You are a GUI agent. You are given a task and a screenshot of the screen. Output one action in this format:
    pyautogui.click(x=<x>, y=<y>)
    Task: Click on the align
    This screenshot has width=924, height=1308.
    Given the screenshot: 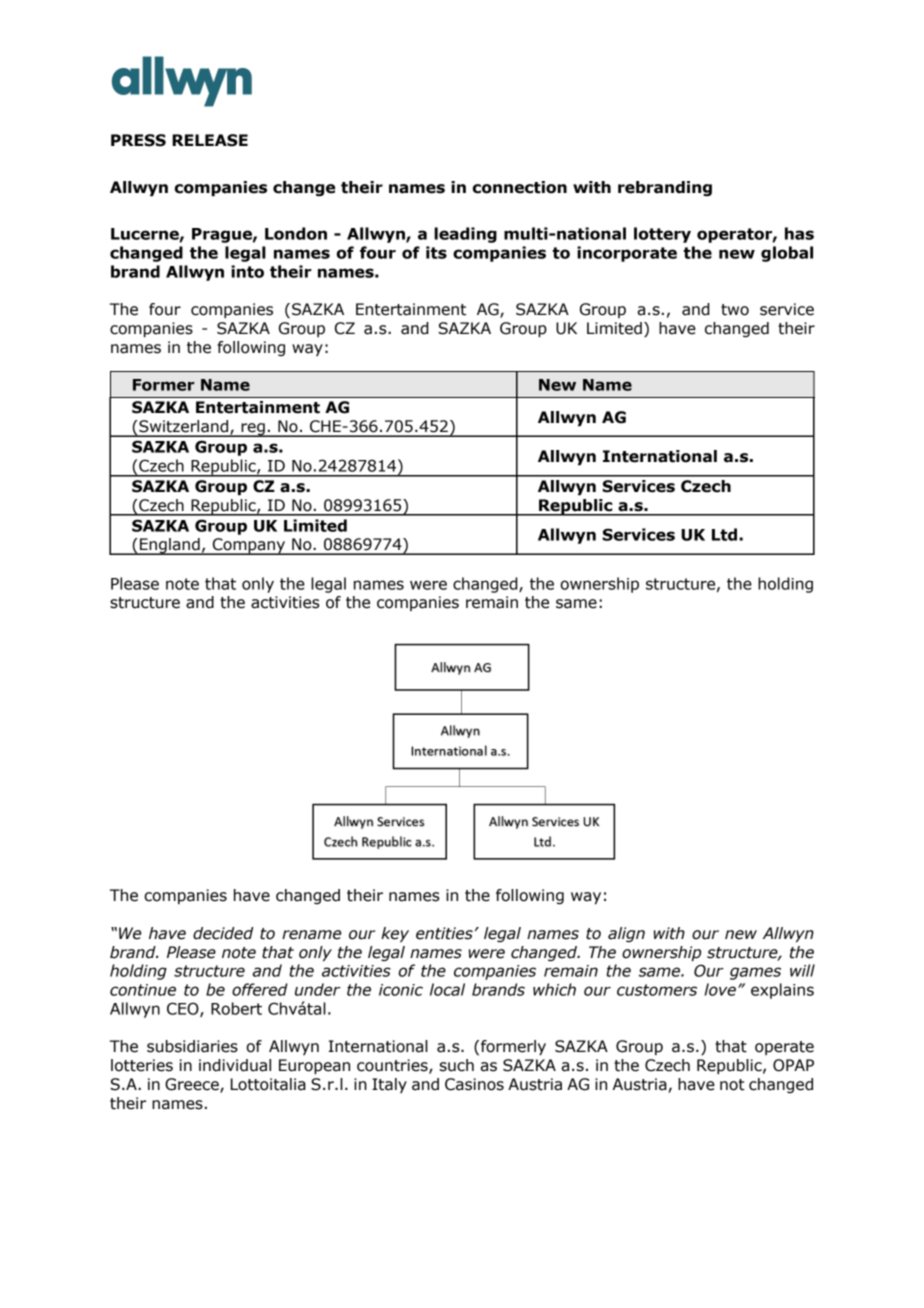 What is the action you would take?
    pyautogui.click(x=626, y=934)
